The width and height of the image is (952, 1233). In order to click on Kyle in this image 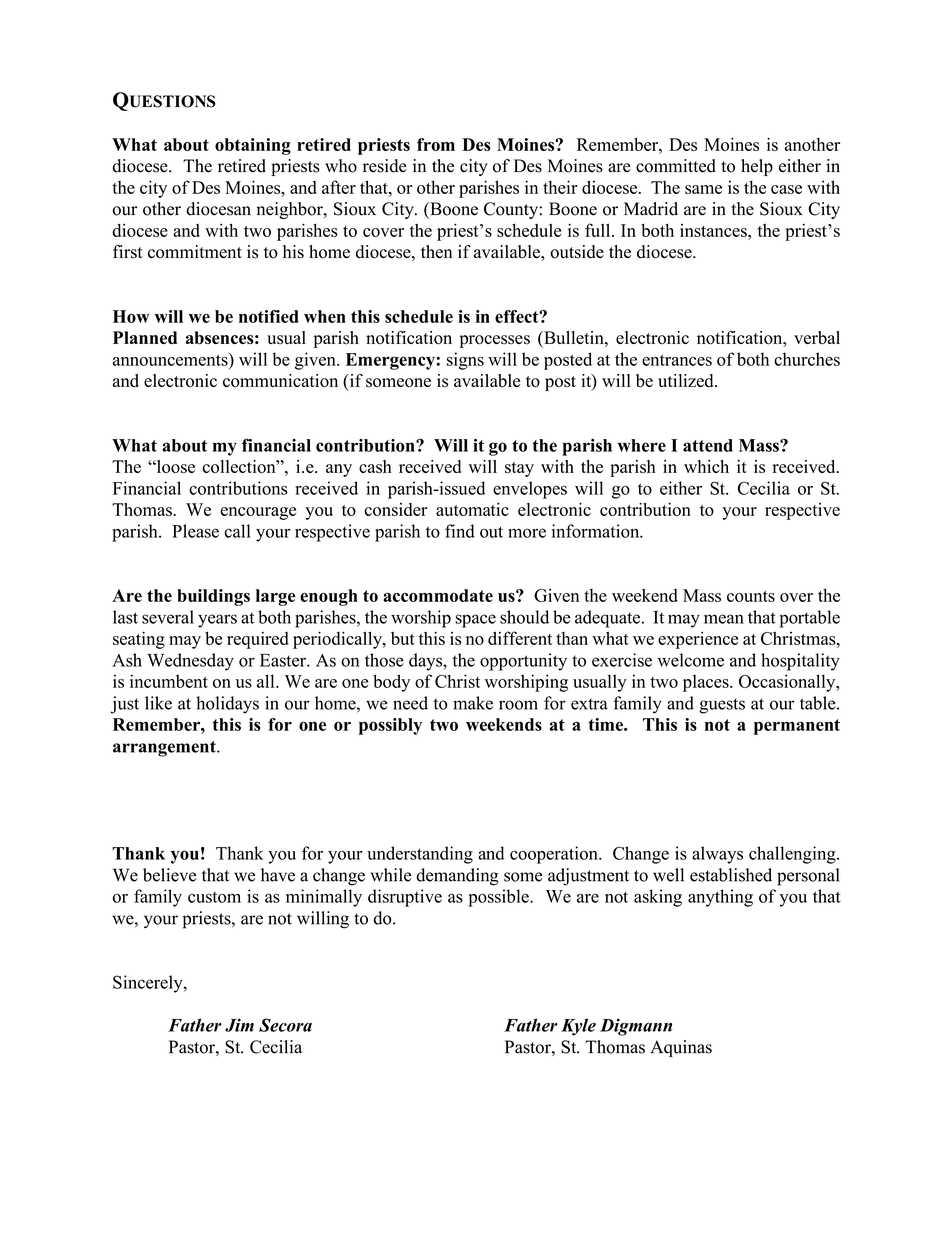, I will do `click(578, 1027)`.
